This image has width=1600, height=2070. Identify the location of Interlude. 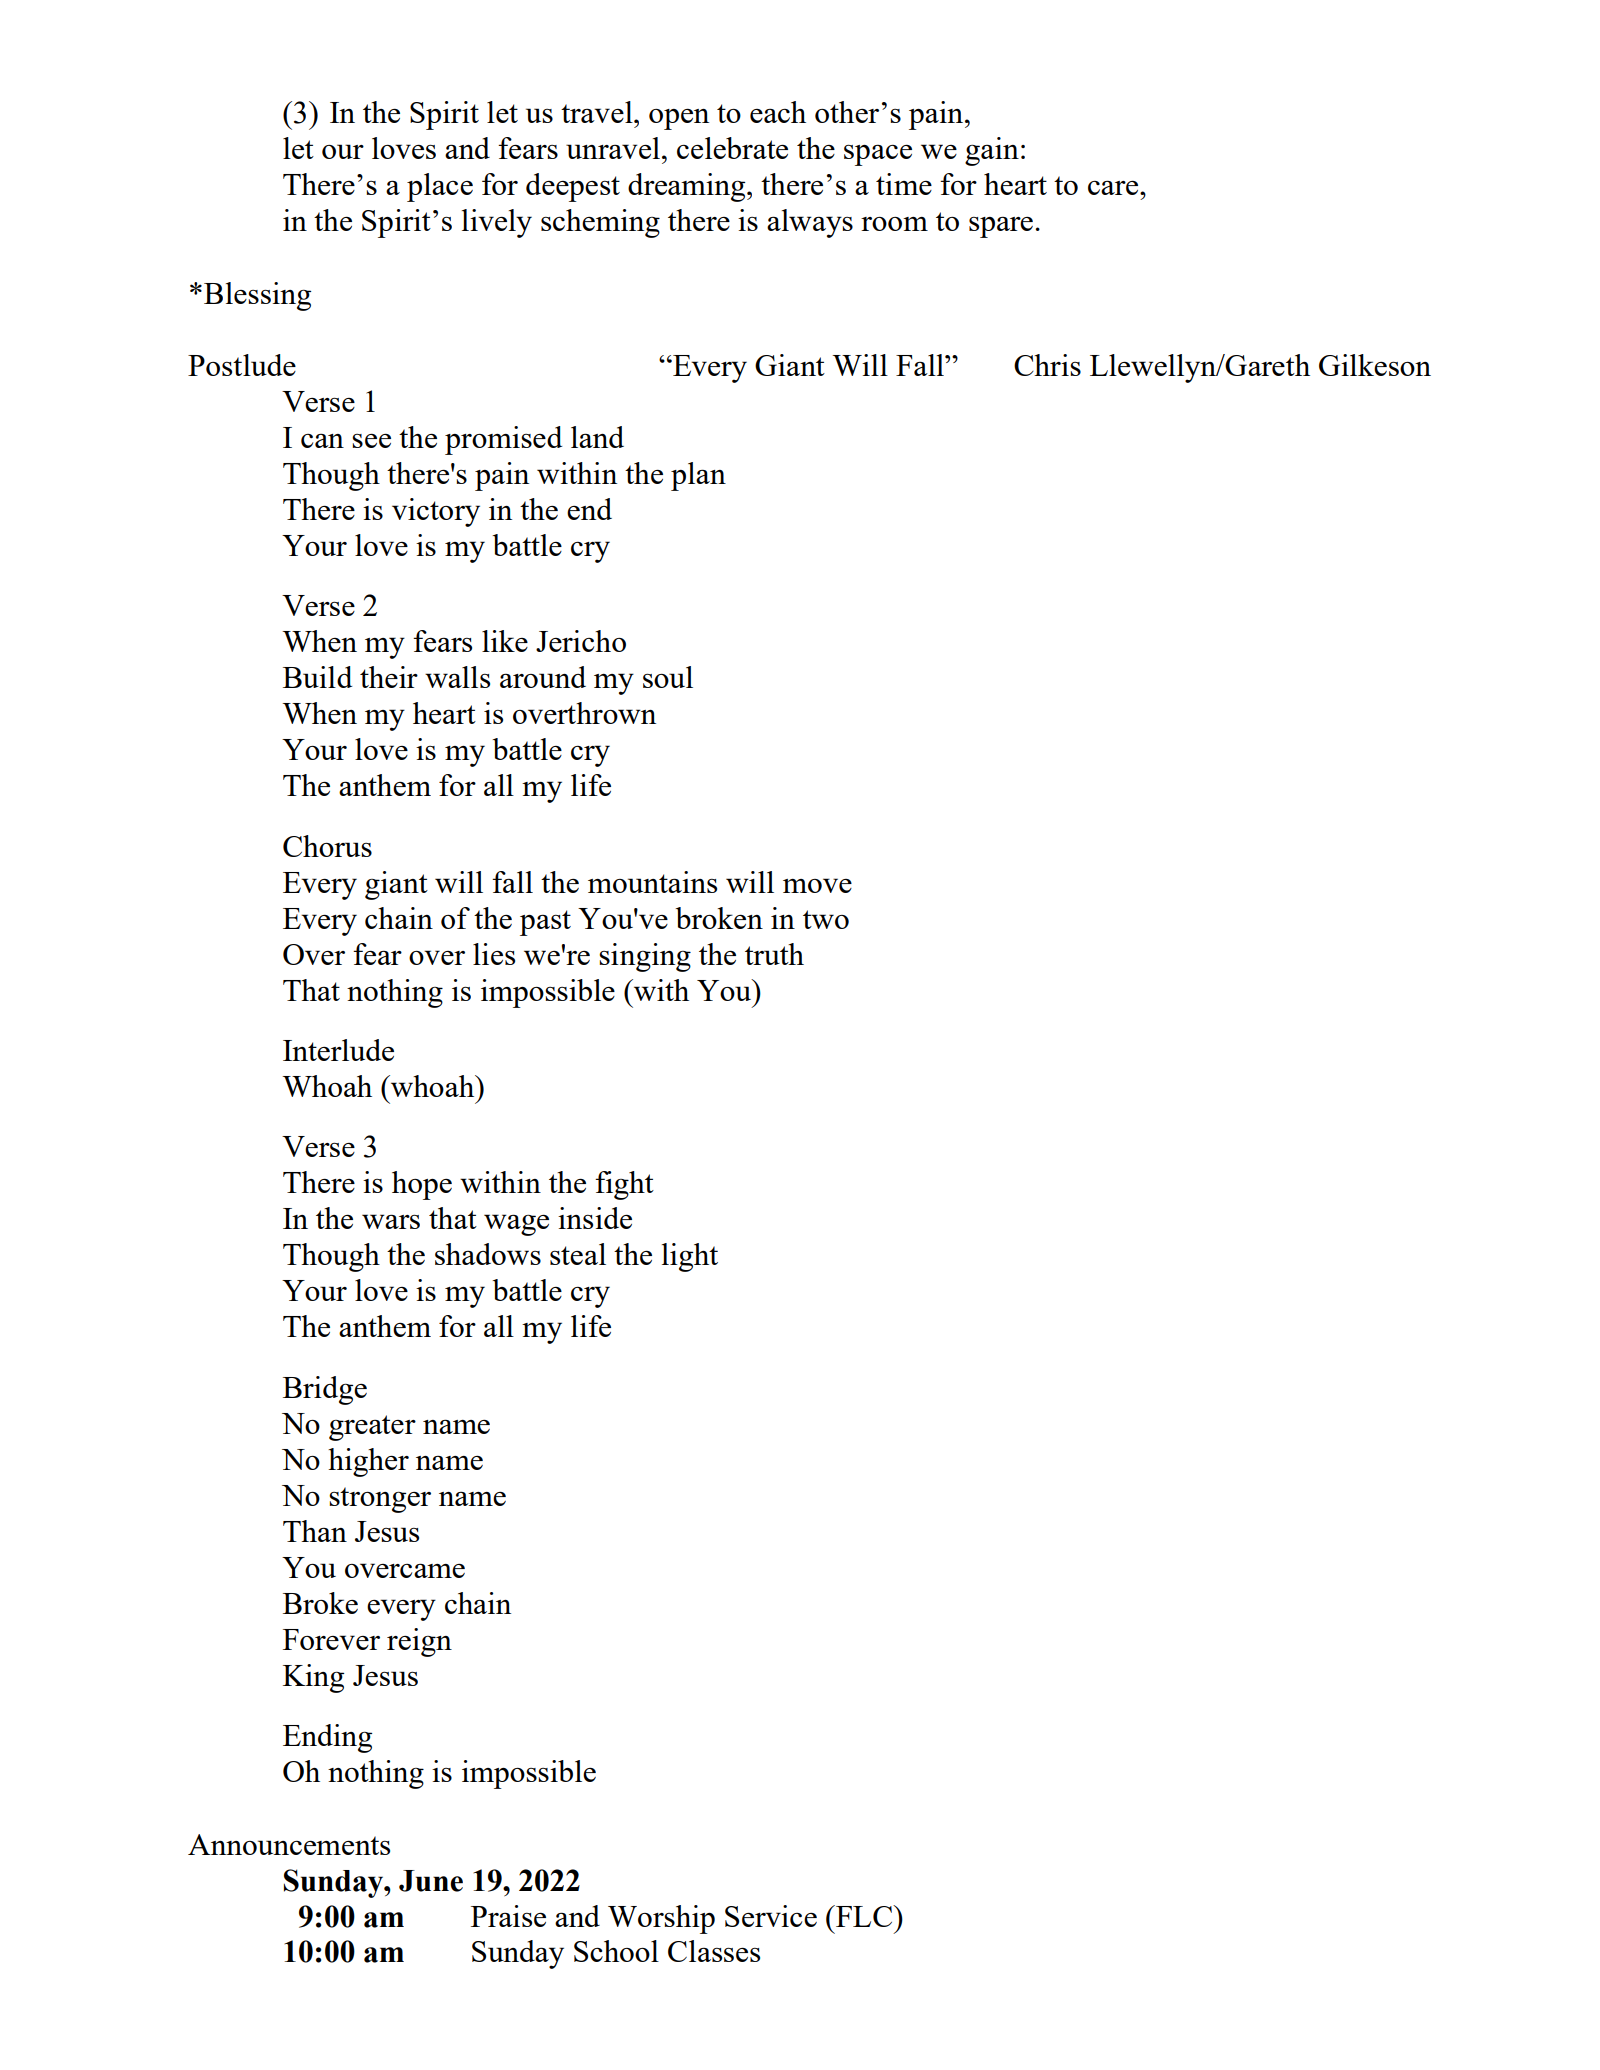
(338, 1050).
